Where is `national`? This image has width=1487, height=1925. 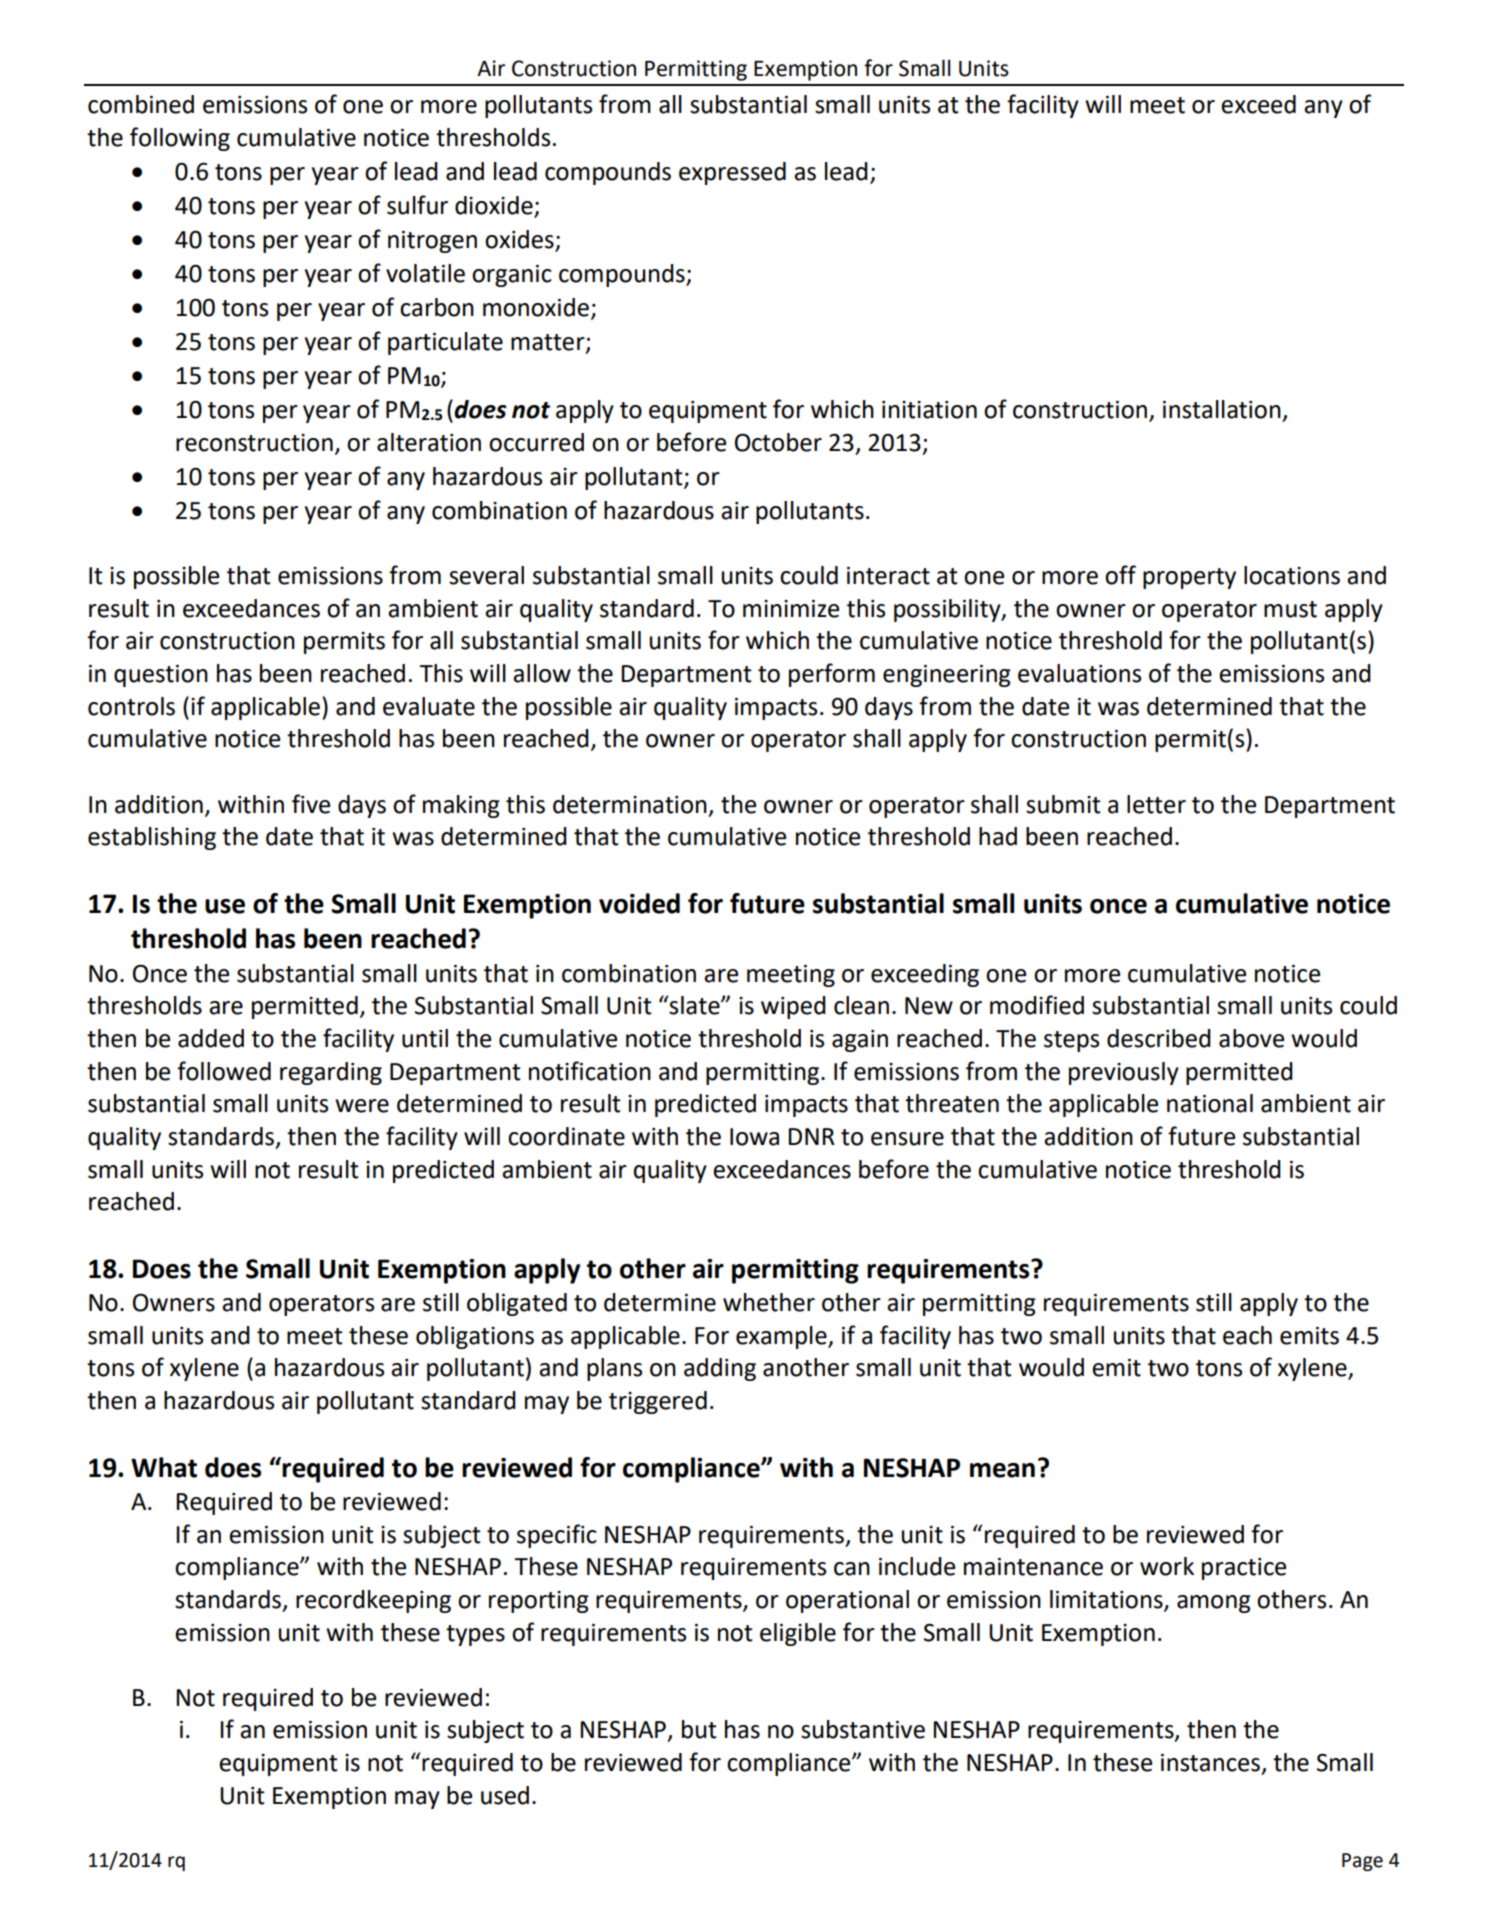 national is located at coordinates (1210, 1103).
